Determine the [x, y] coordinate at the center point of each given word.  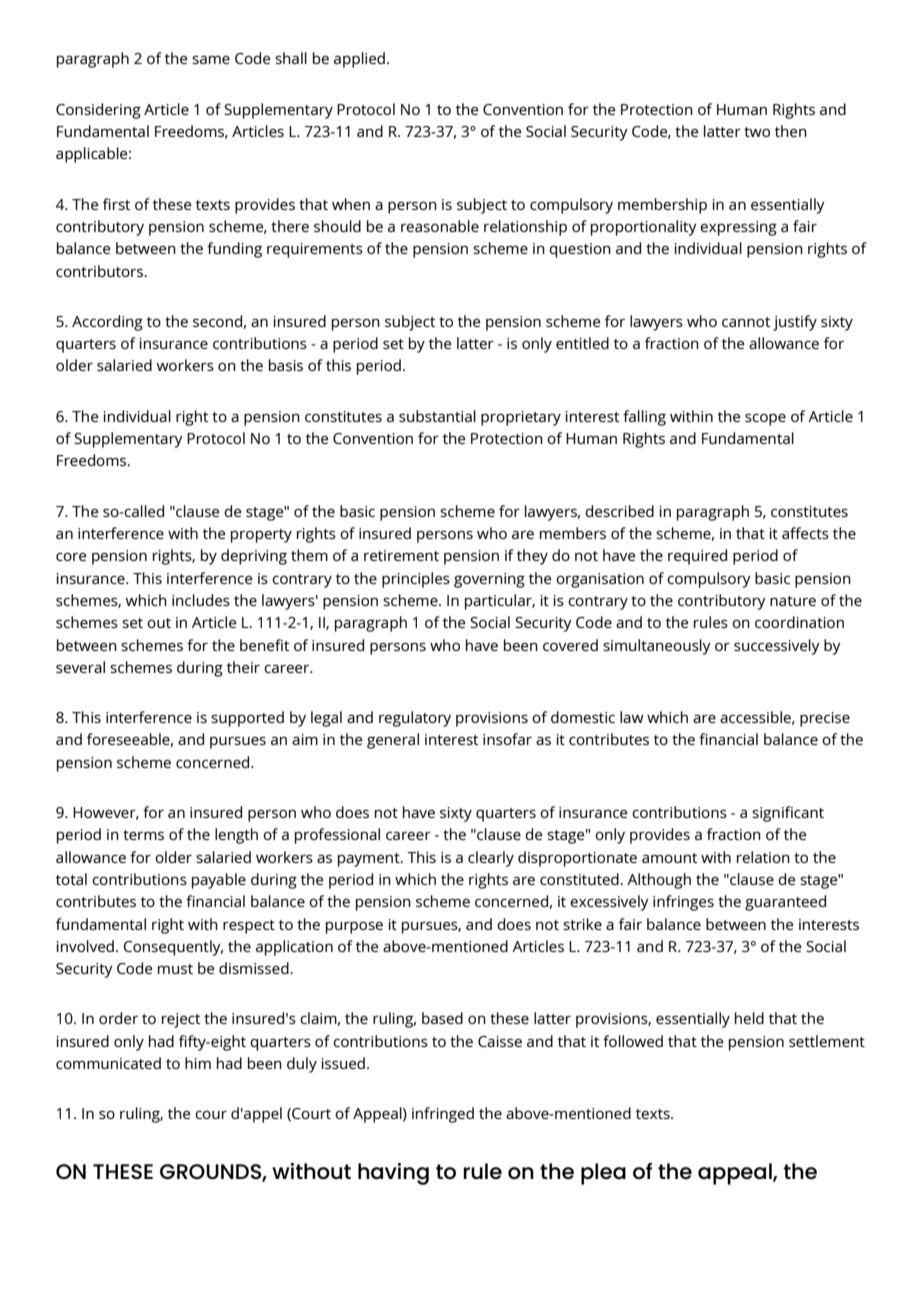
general [393, 741]
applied [359, 60]
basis [286, 365]
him [198, 1063]
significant [788, 814]
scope [765, 419]
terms [143, 835]
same [211, 59]
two [757, 132]
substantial [437, 416]
